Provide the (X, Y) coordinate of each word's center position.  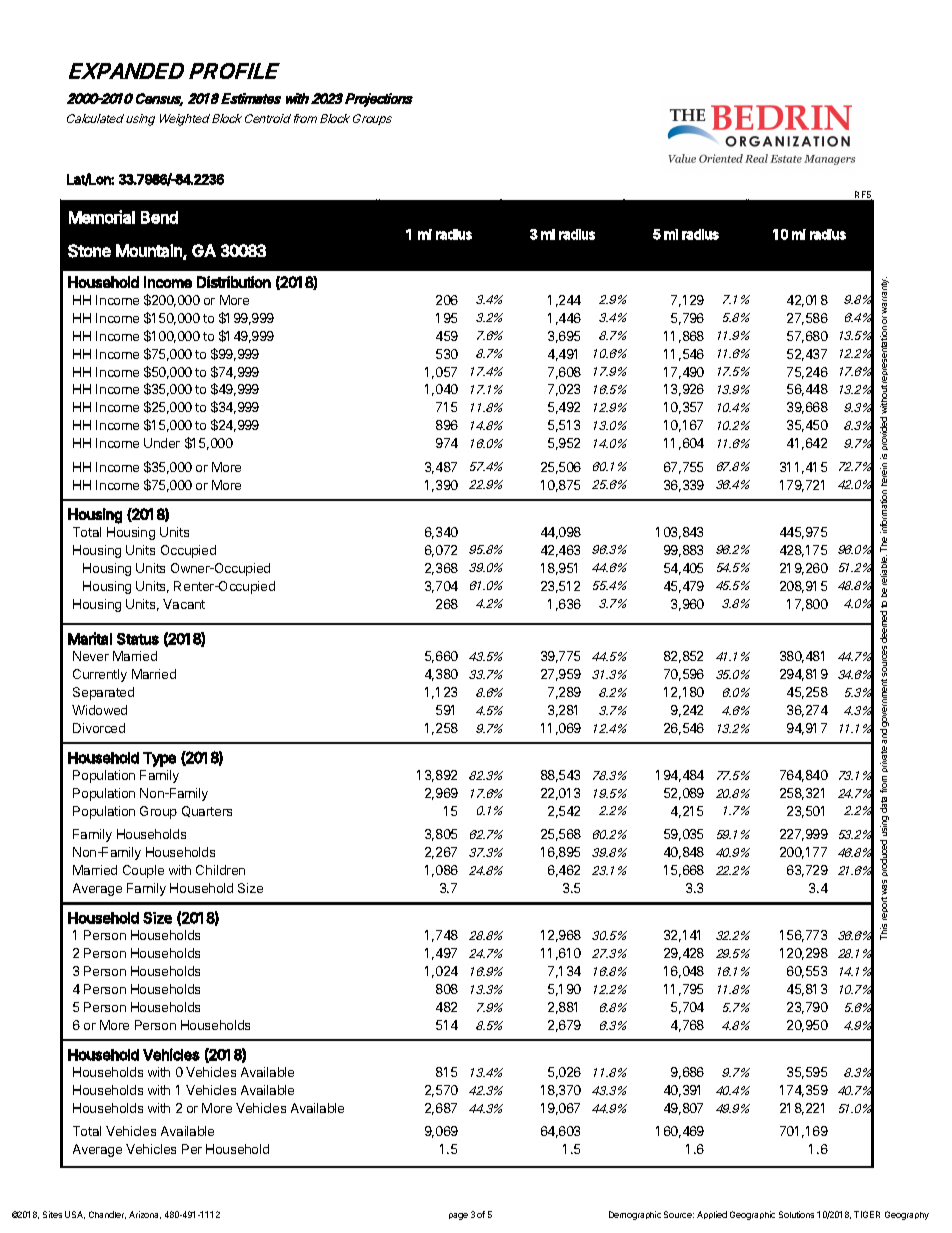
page (458, 1216)
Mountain (150, 251)
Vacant (184, 604)
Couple (143, 871)
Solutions (796, 1214)
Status (138, 639)
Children (220, 870)
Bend (159, 217)
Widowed (99, 710)
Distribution (234, 282)
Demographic (635, 1215)
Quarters (207, 811)
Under (162, 443)
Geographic (752, 1215)
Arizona (145, 1215)
